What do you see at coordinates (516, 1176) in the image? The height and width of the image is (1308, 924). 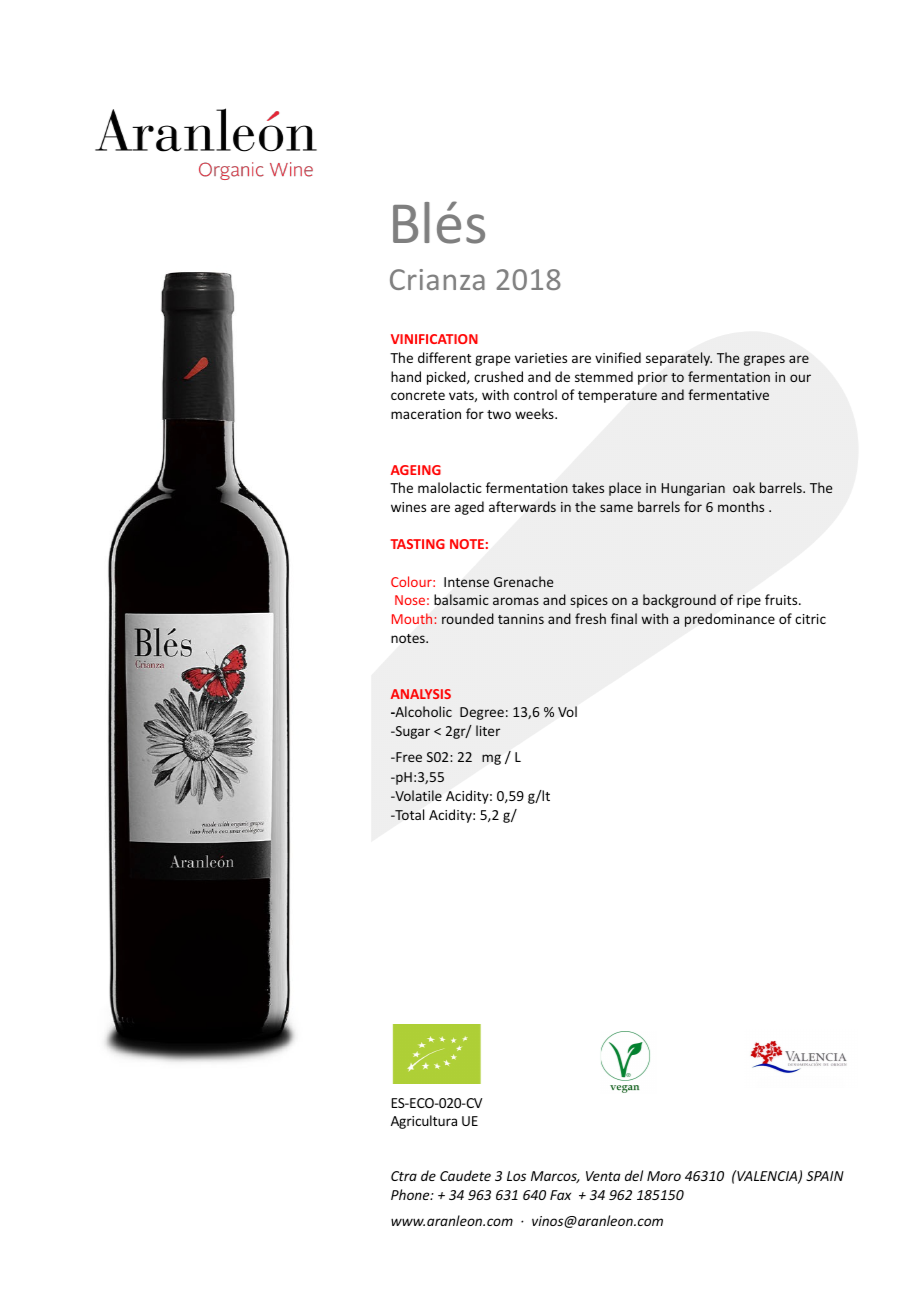 I see `Los` at bounding box center [516, 1176].
